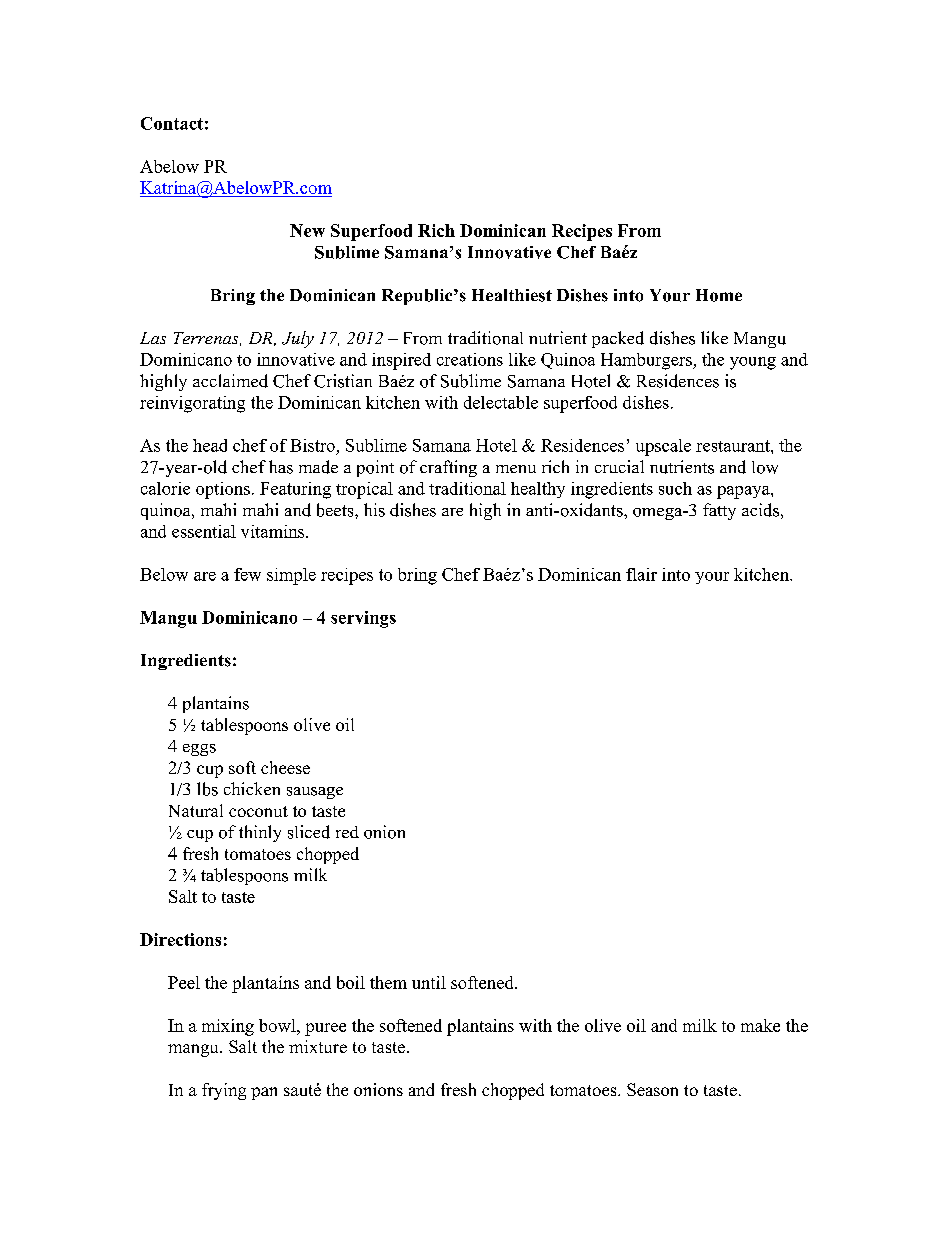  Describe the element at coordinates (309, 832) in the document. I see `sliced` at that location.
